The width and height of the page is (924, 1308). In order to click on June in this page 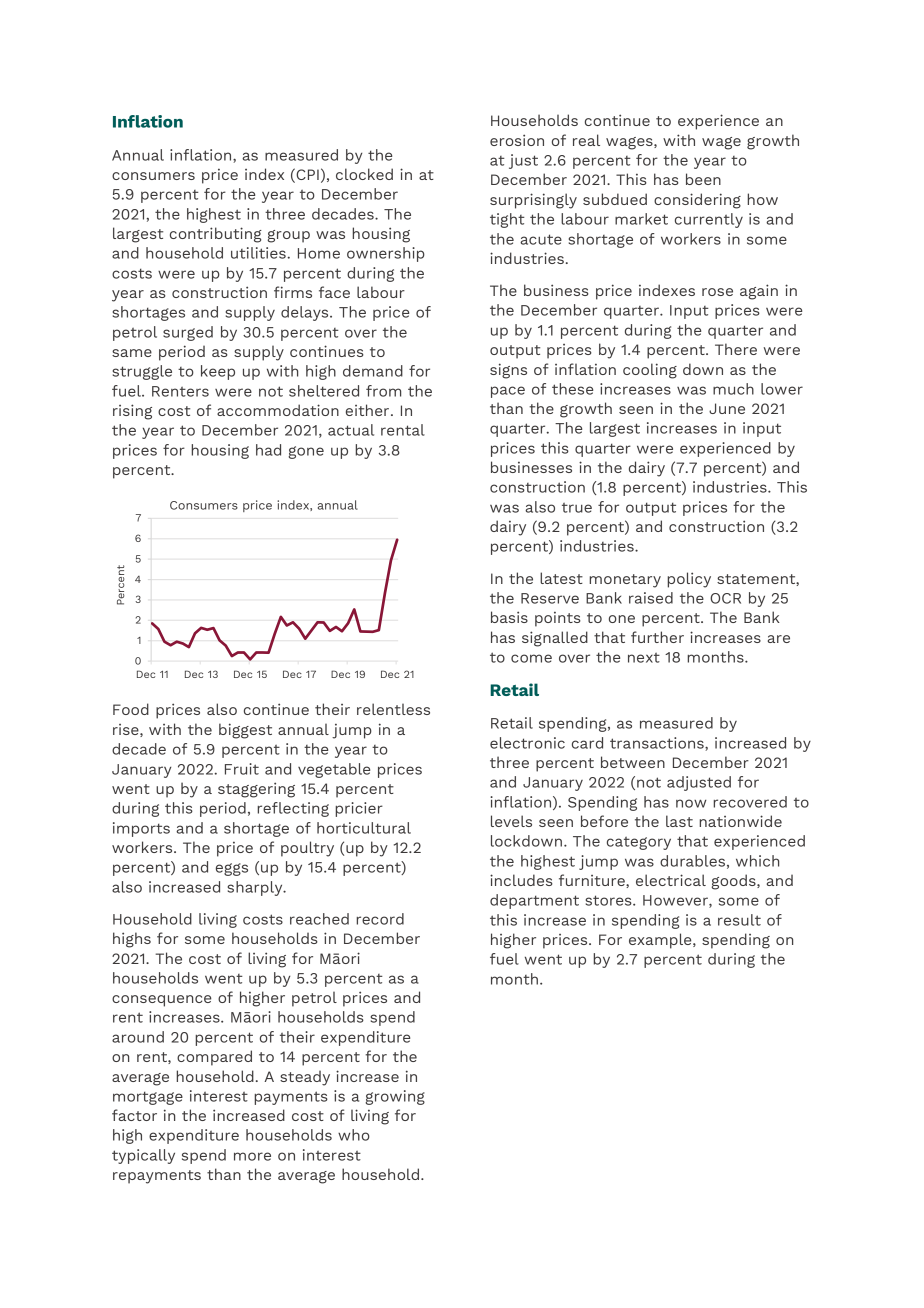, I will do `click(727, 408)`.
